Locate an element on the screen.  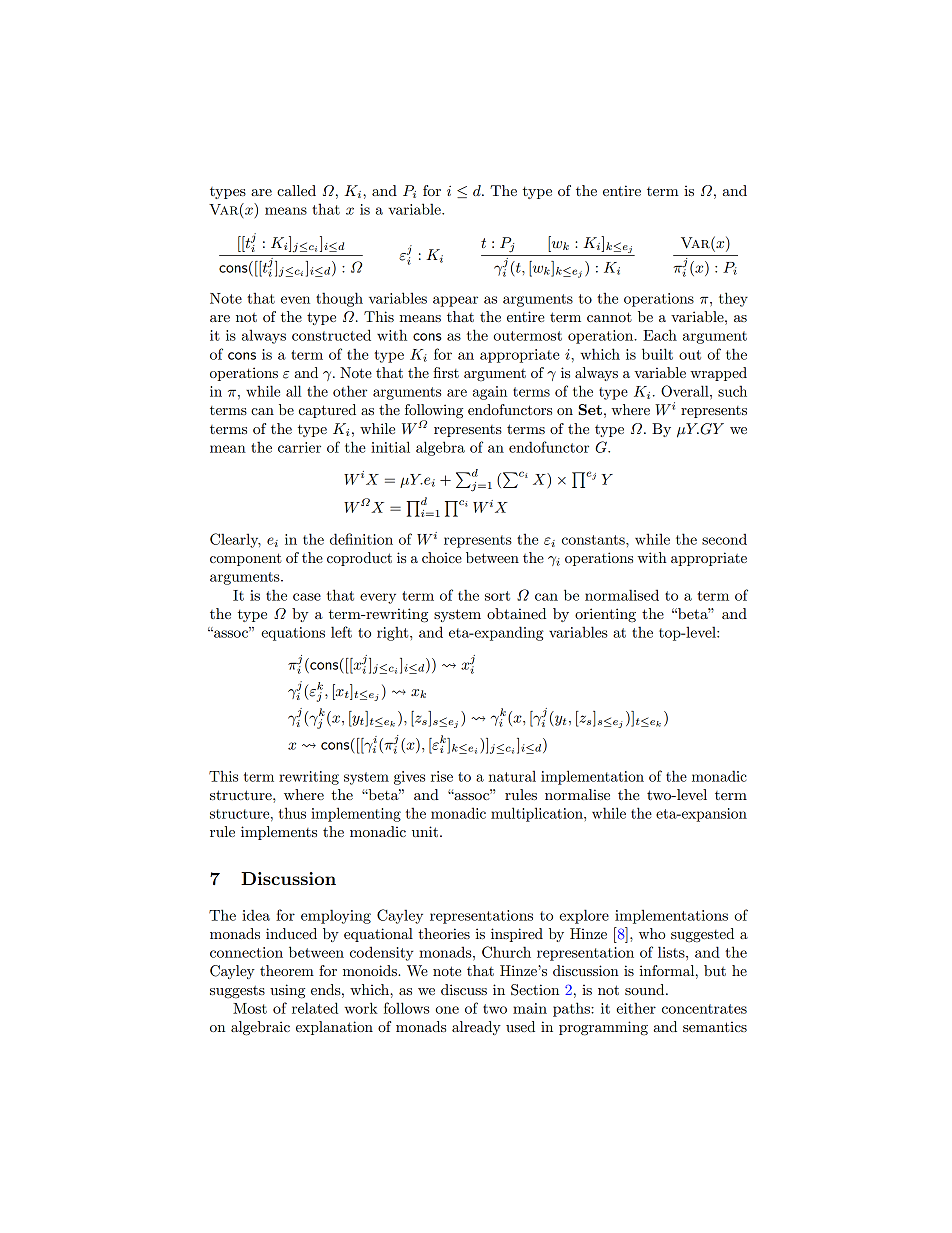
second is located at coordinates (724, 539).
